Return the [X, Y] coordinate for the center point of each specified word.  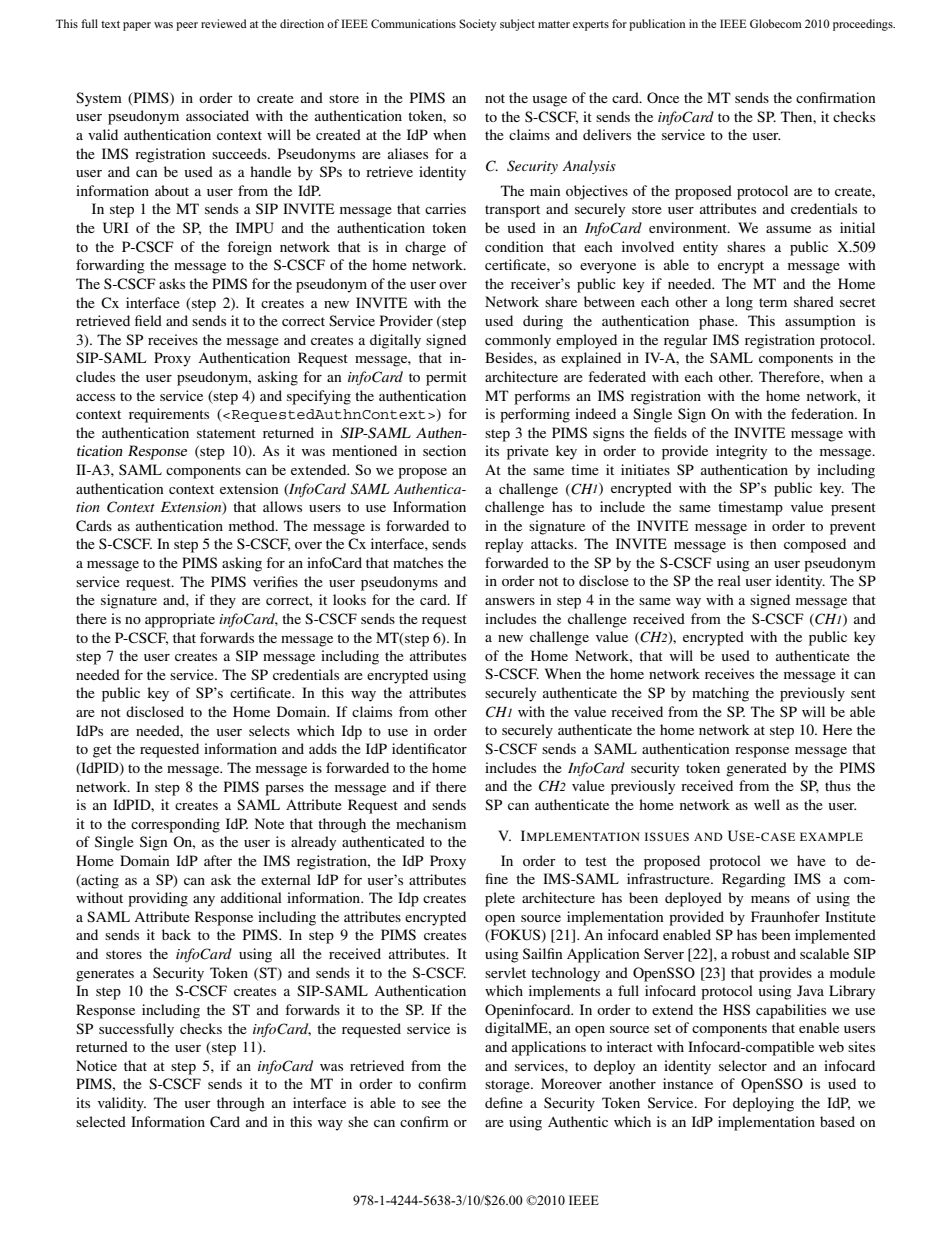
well [767, 804]
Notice [96, 1065]
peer [187, 26]
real [729, 580]
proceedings [864, 25]
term [773, 302]
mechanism [431, 823]
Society [478, 25]
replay [504, 545]
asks [172, 283]
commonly [518, 341]
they [223, 601]
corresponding [175, 825]
